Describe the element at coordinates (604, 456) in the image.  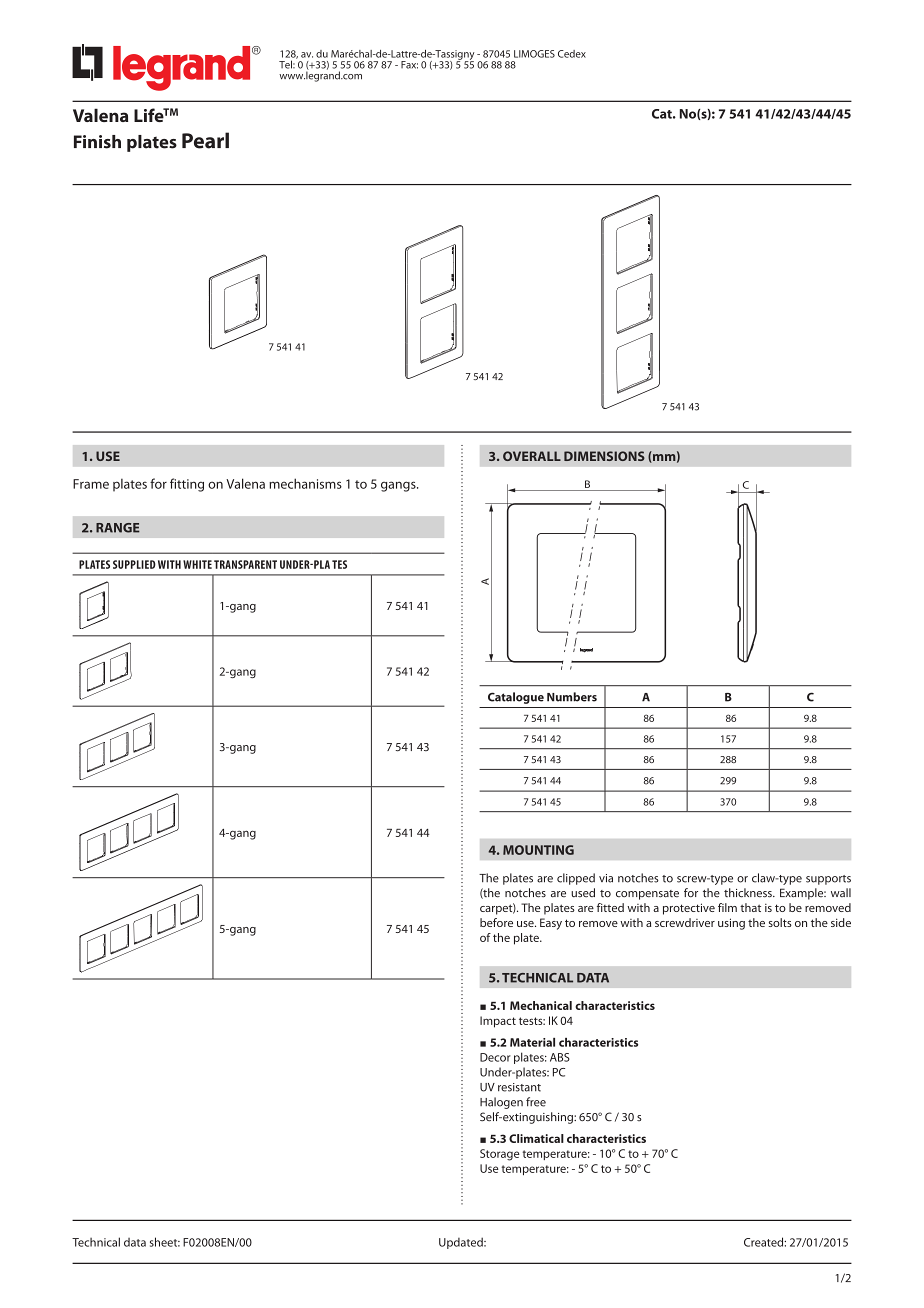
I see `DIMENSIONS` at that location.
